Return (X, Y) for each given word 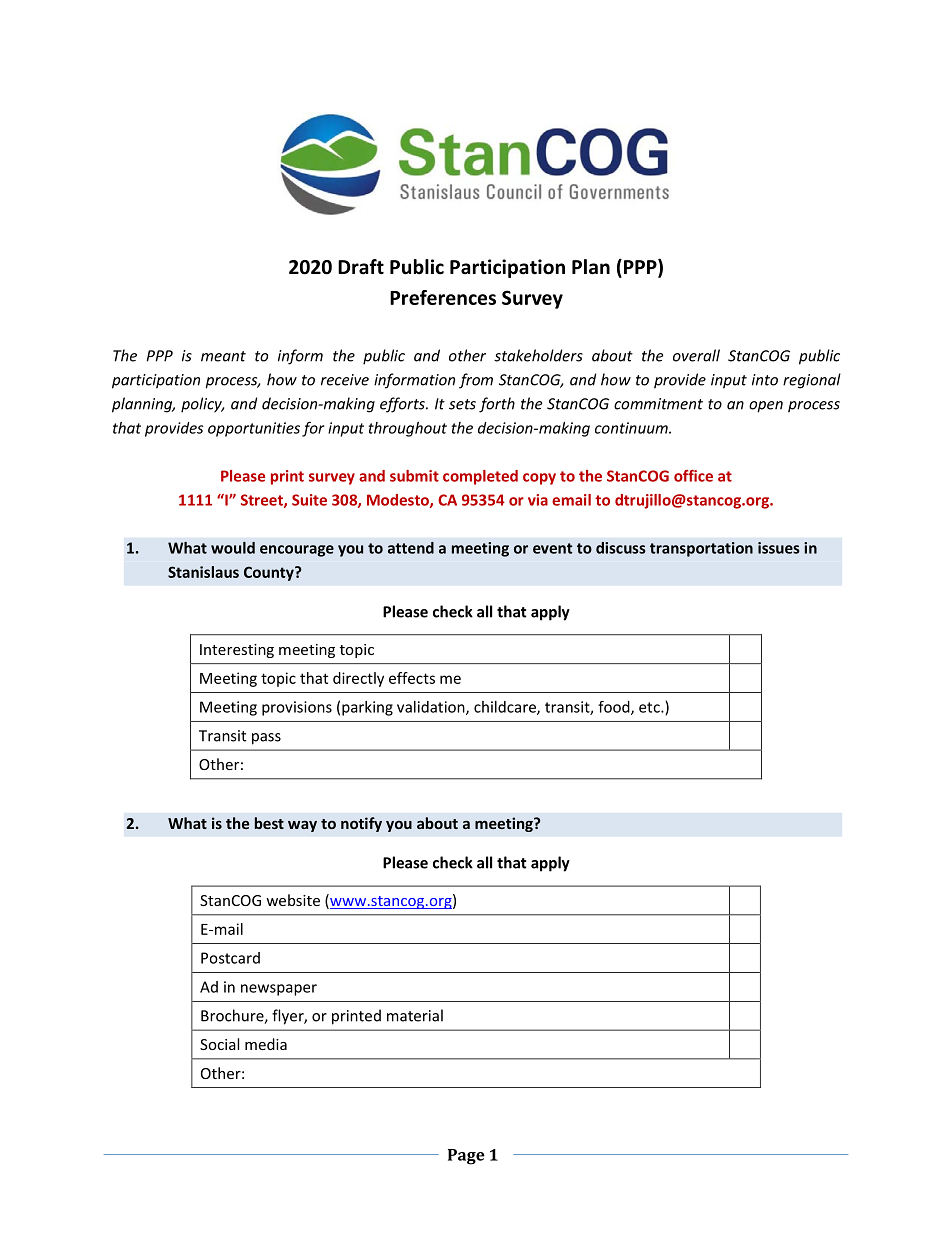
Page (466, 1157)
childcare (506, 708)
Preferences (443, 297)
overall (696, 355)
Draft (361, 267)
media (266, 1044)
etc (650, 707)
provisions (297, 708)
